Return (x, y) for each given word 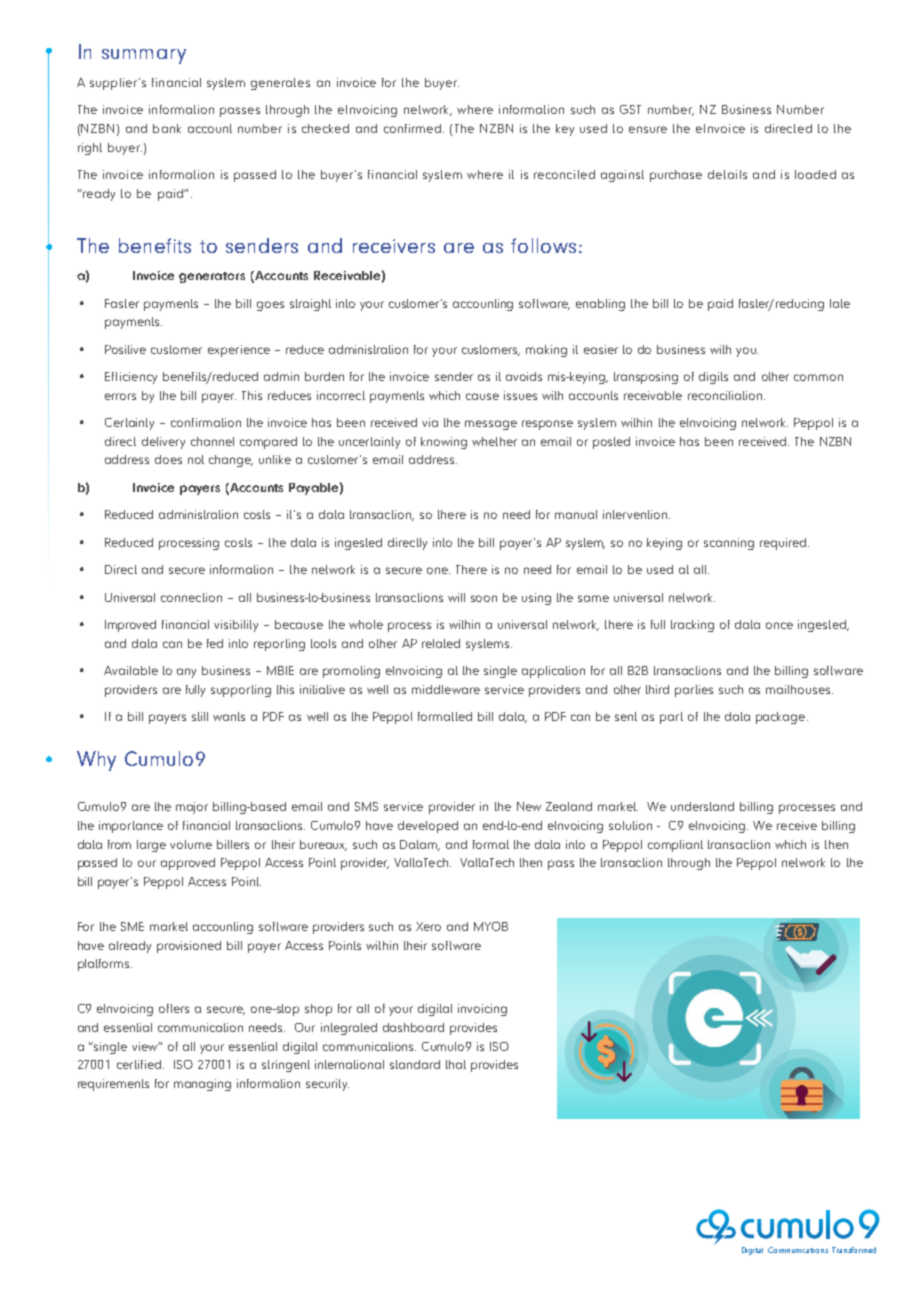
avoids (524, 376)
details (727, 174)
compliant (675, 846)
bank (167, 128)
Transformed (854, 1250)
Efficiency (131, 378)
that (456, 1064)
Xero (428, 926)
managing (202, 1085)
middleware (446, 689)
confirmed (412, 128)
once (779, 625)
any (186, 673)
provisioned (189, 947)
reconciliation (725, 395)
